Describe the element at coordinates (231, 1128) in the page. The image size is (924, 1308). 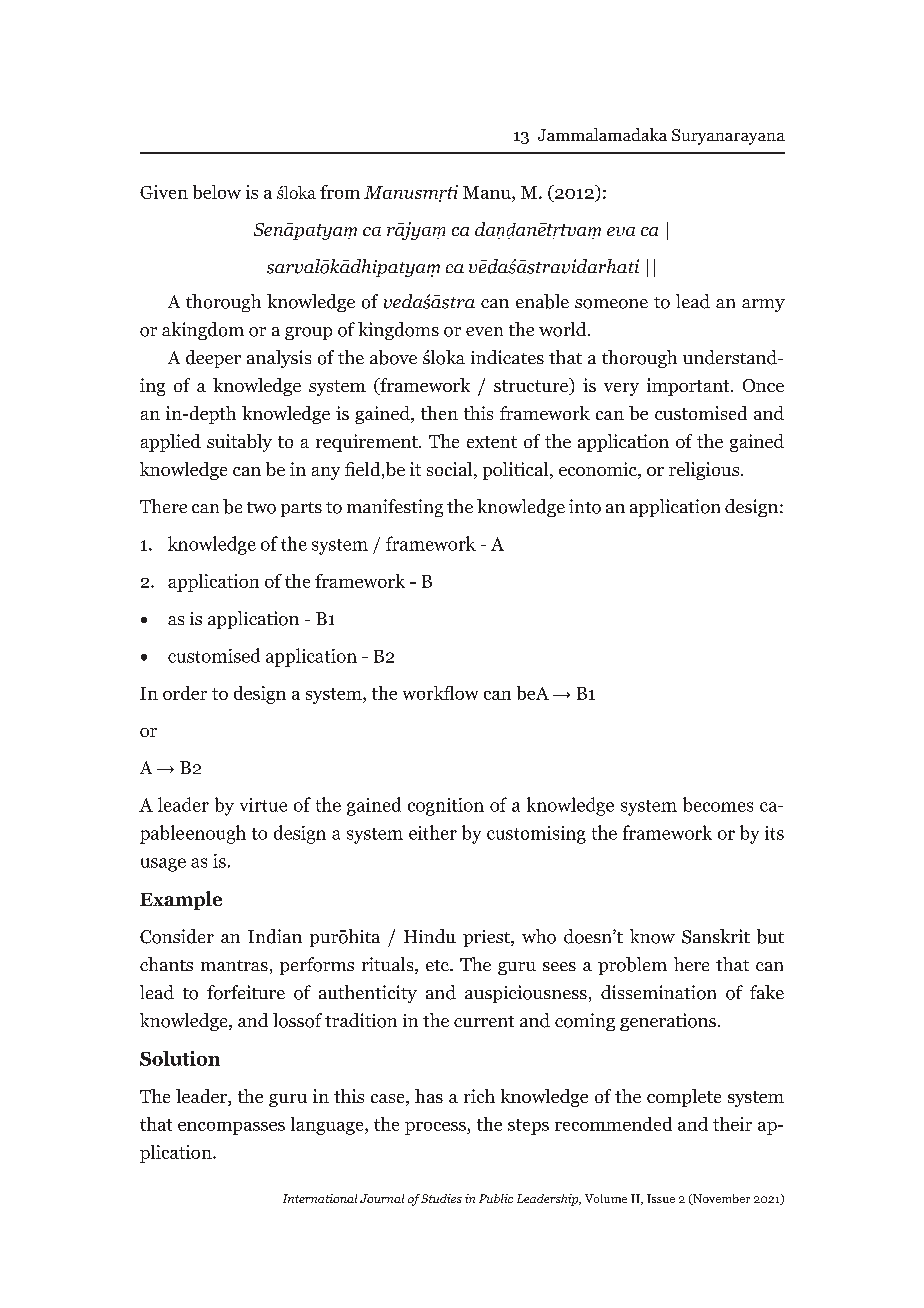
I see `encompasses` at that location.
